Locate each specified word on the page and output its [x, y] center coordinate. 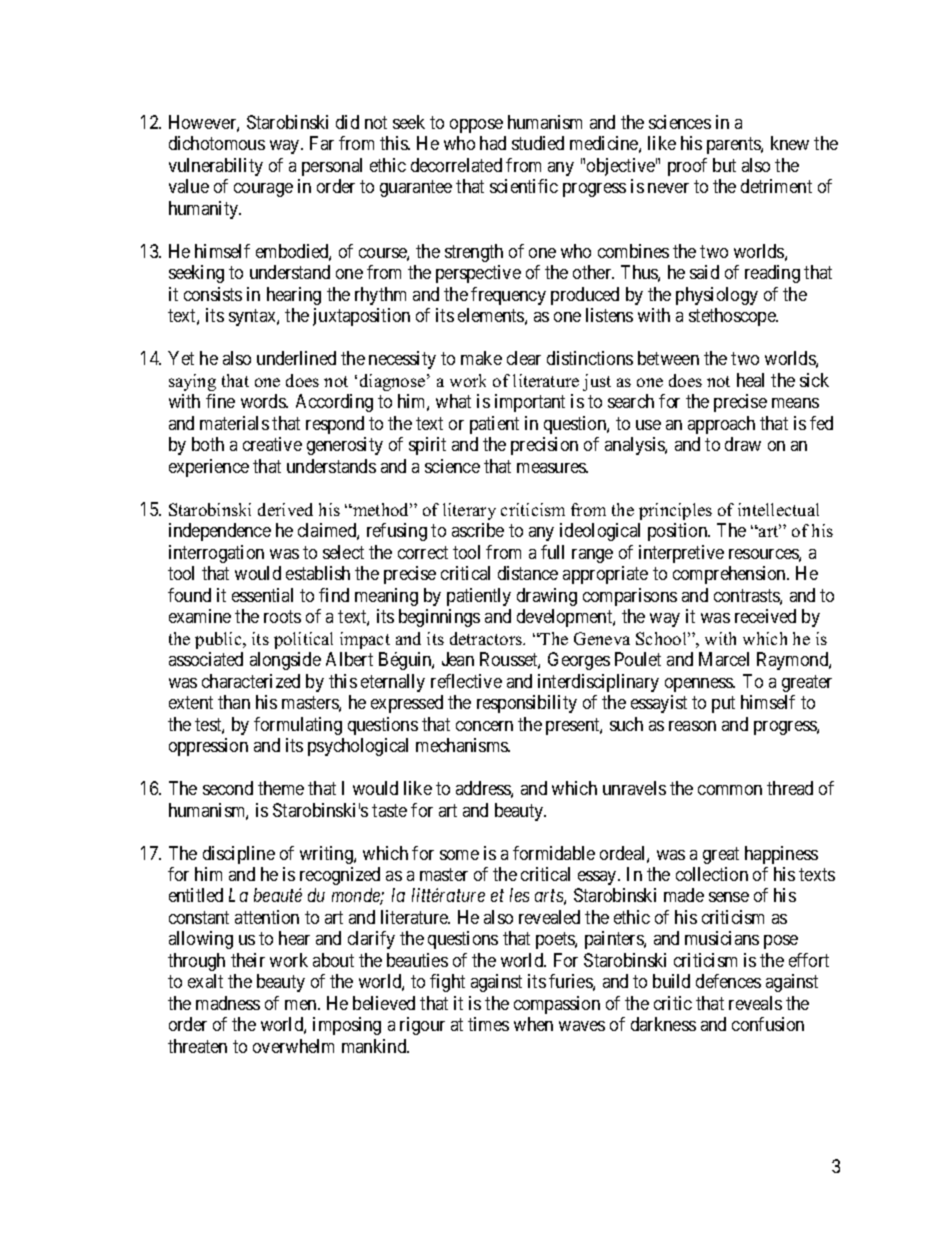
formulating [298, 726]
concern [484, 726]
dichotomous [217, 143]
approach [721, 425]
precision [544, 446]
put [723, 704]
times [488, 1024]
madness [228, 1003]
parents [734, 145]
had [493, 143]
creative [272, 444]
